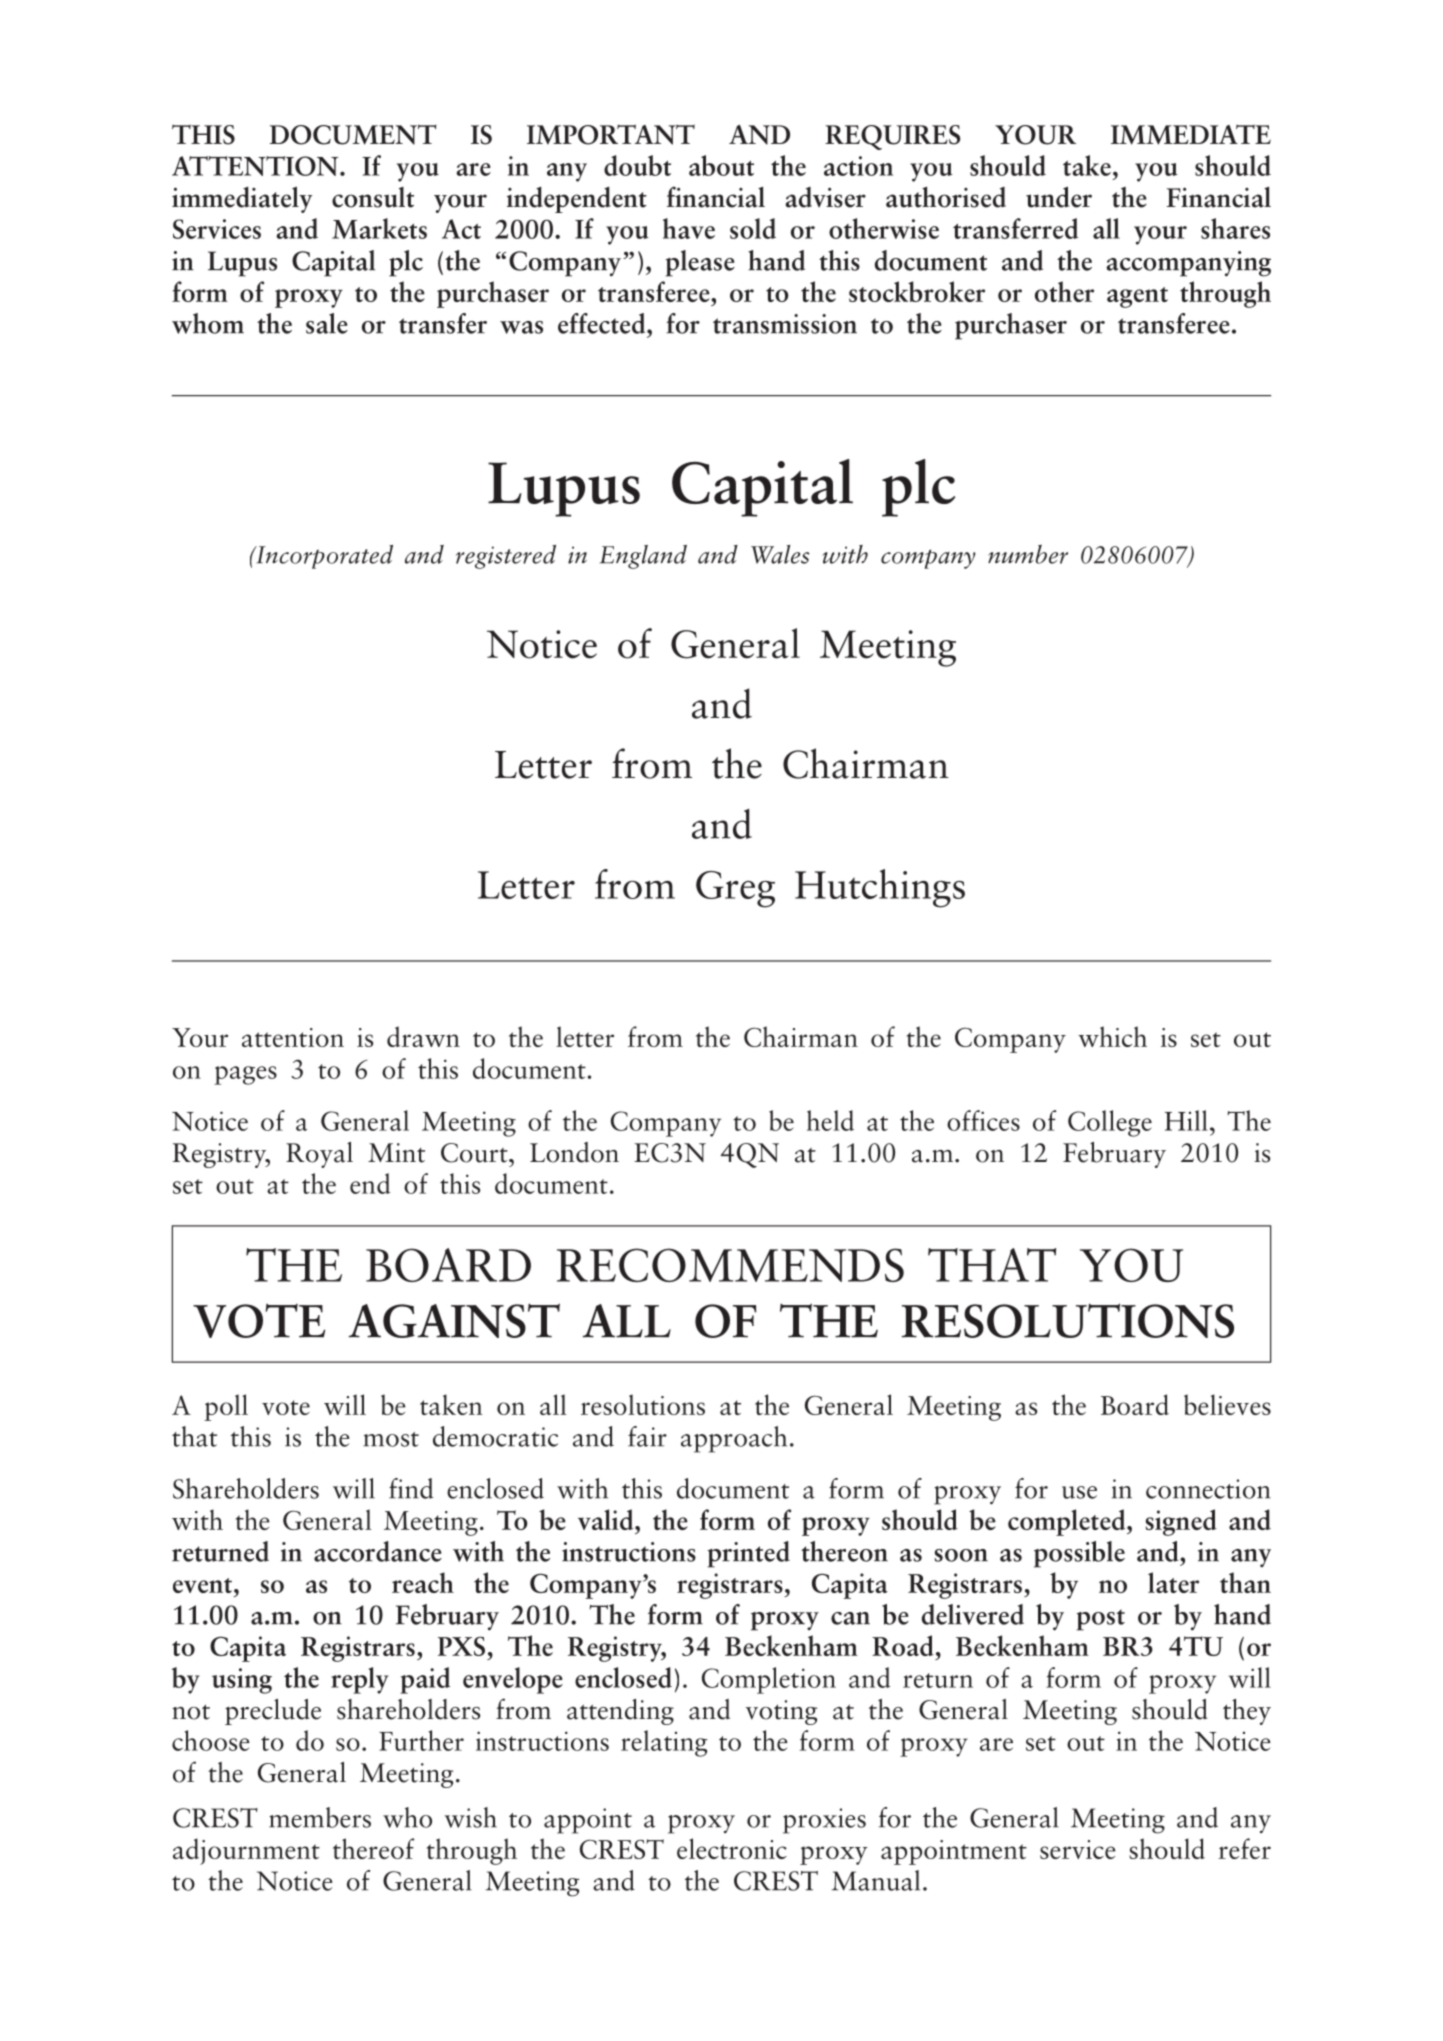 This page has width=1443, height=2041. What do you see at coordinates (323, 557) in the page?
I see `Incorporated` at bounding box center [323, 557].
